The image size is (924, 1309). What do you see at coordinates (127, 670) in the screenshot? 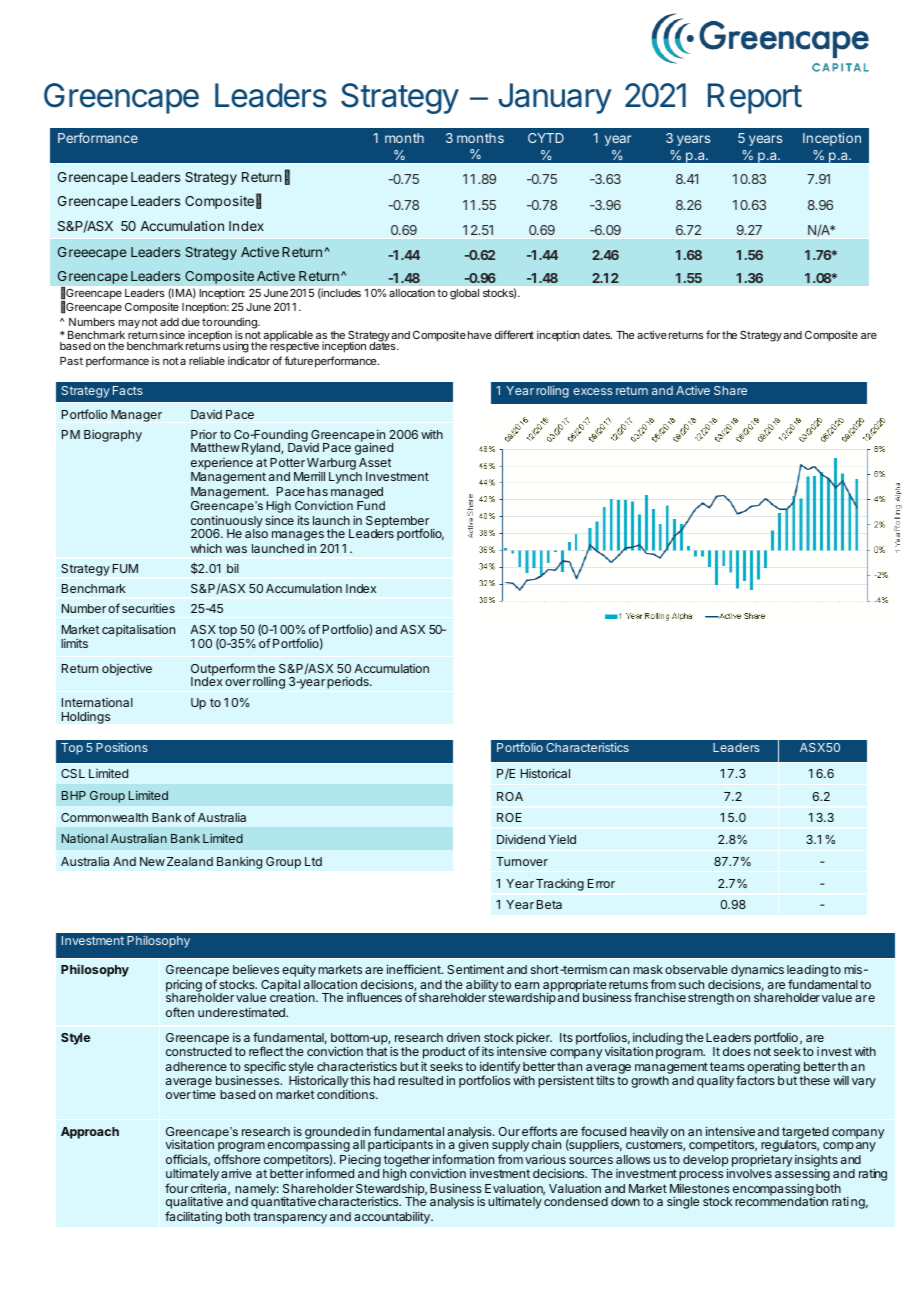
I see `objective` at bounding box center [127, 670].
